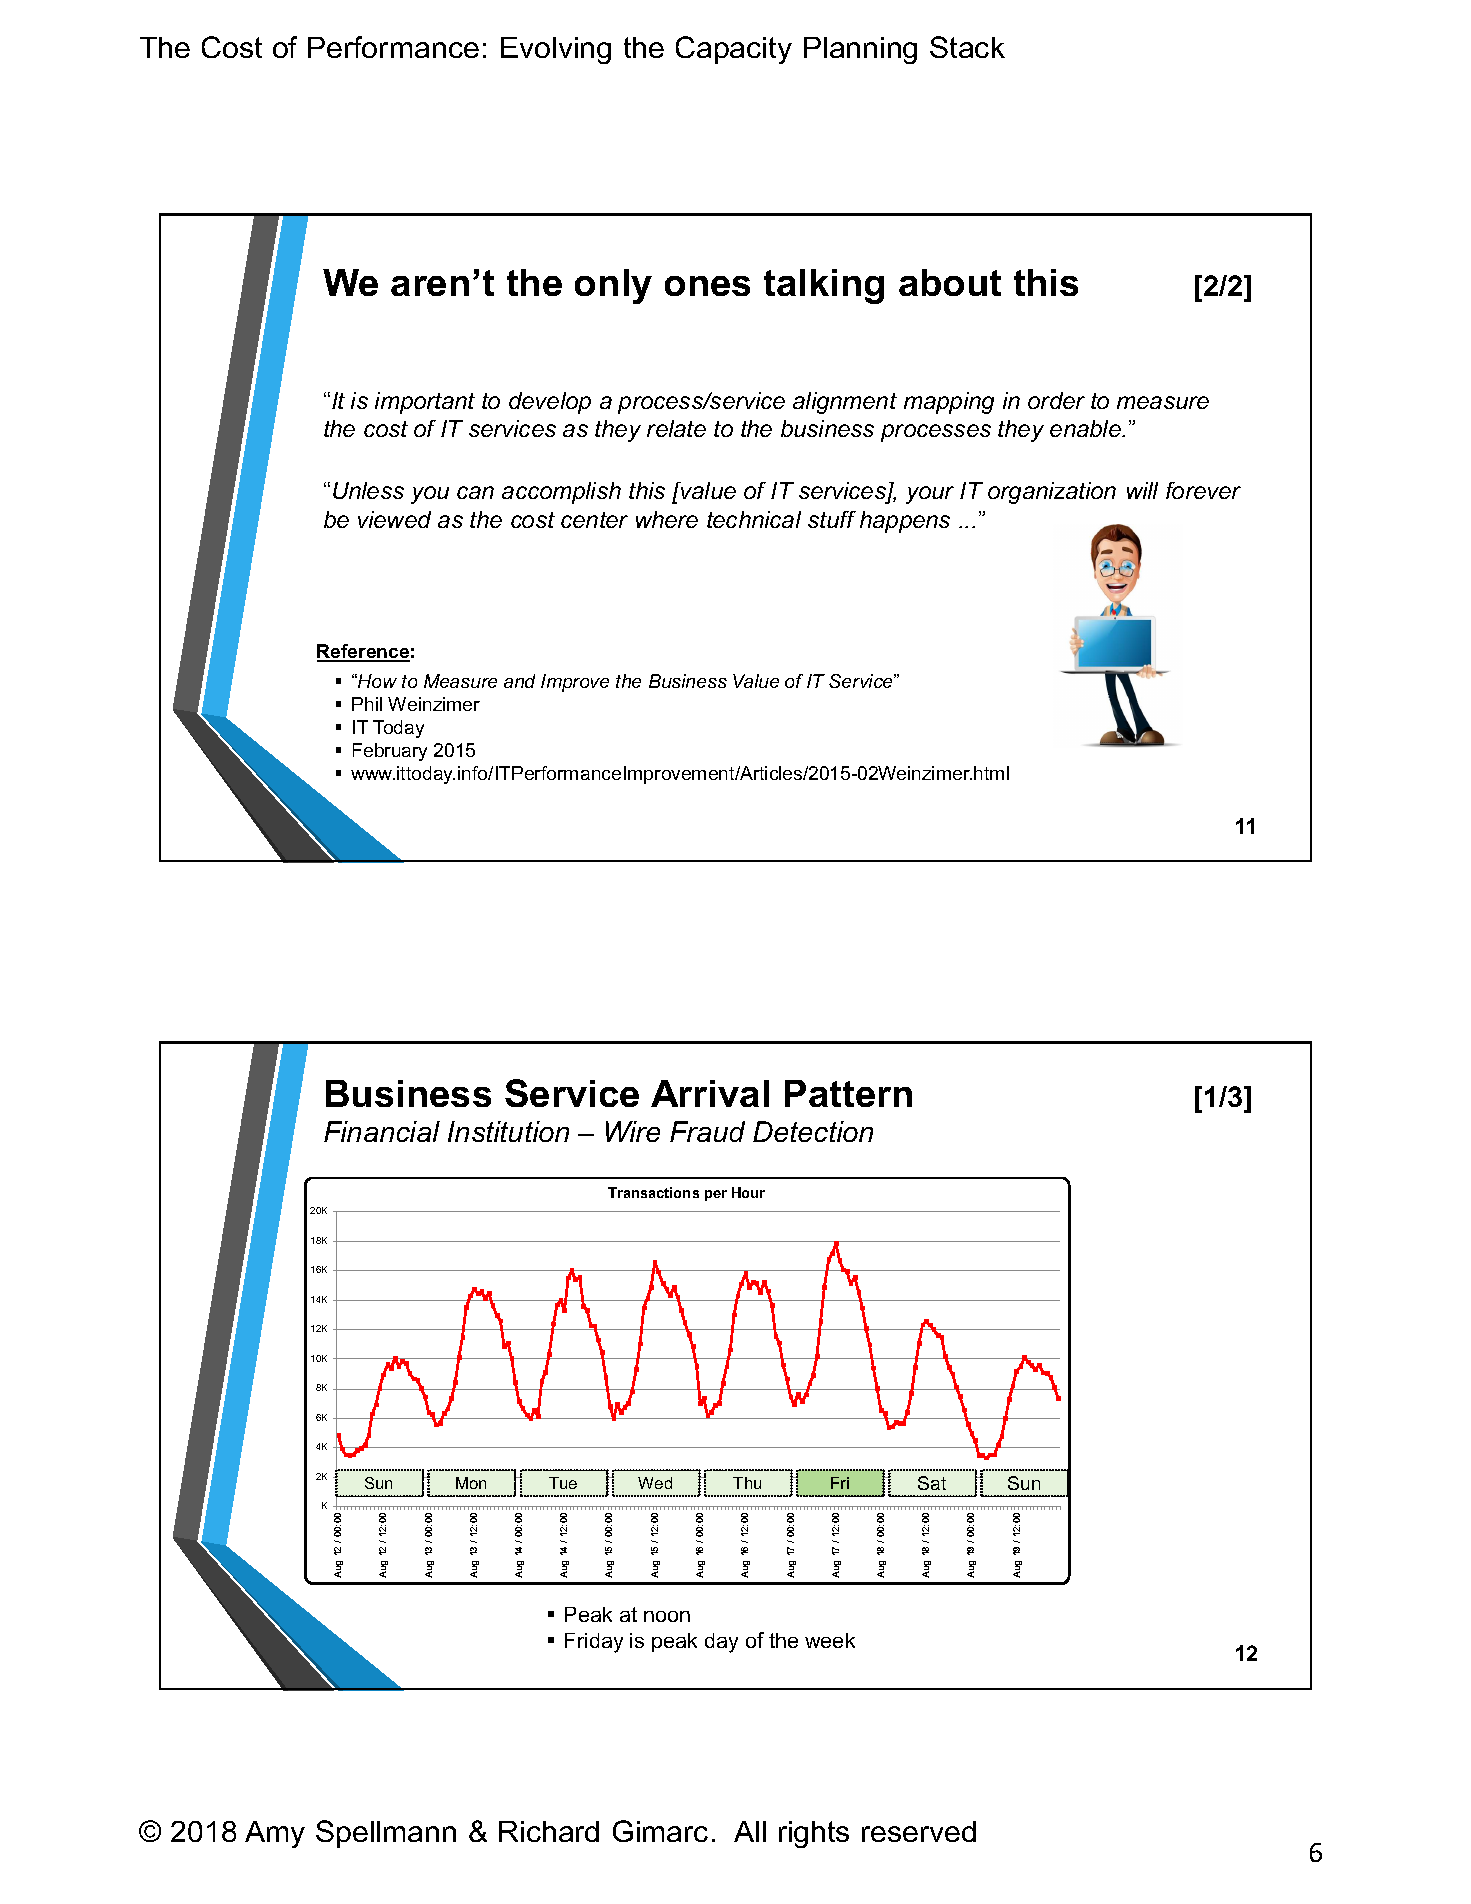 The image size is (1471, 1904). I want to click on All, so click(750, 1831).
